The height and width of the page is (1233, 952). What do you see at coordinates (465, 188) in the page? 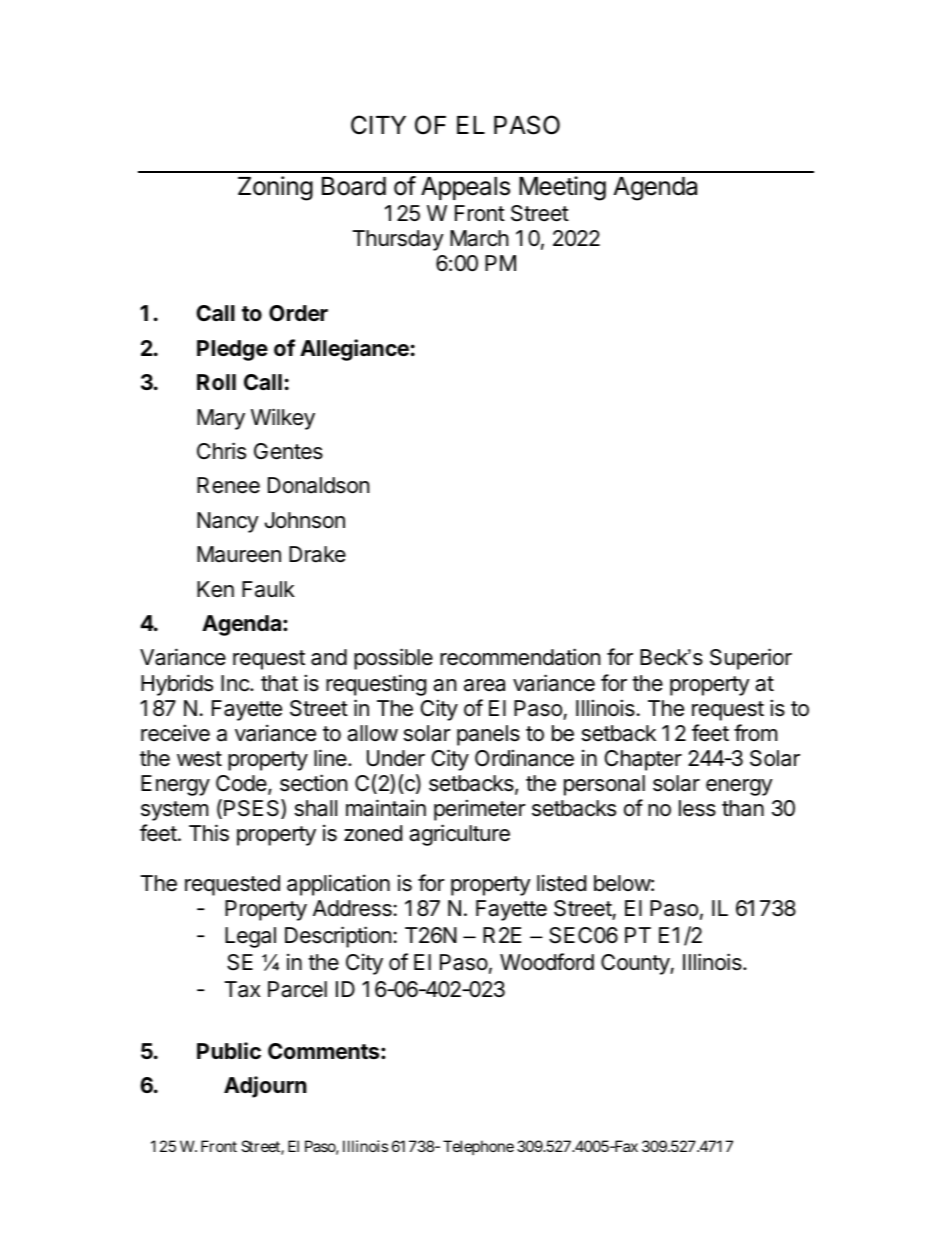
I see `Appeals` at bounding box center [465, 188].
